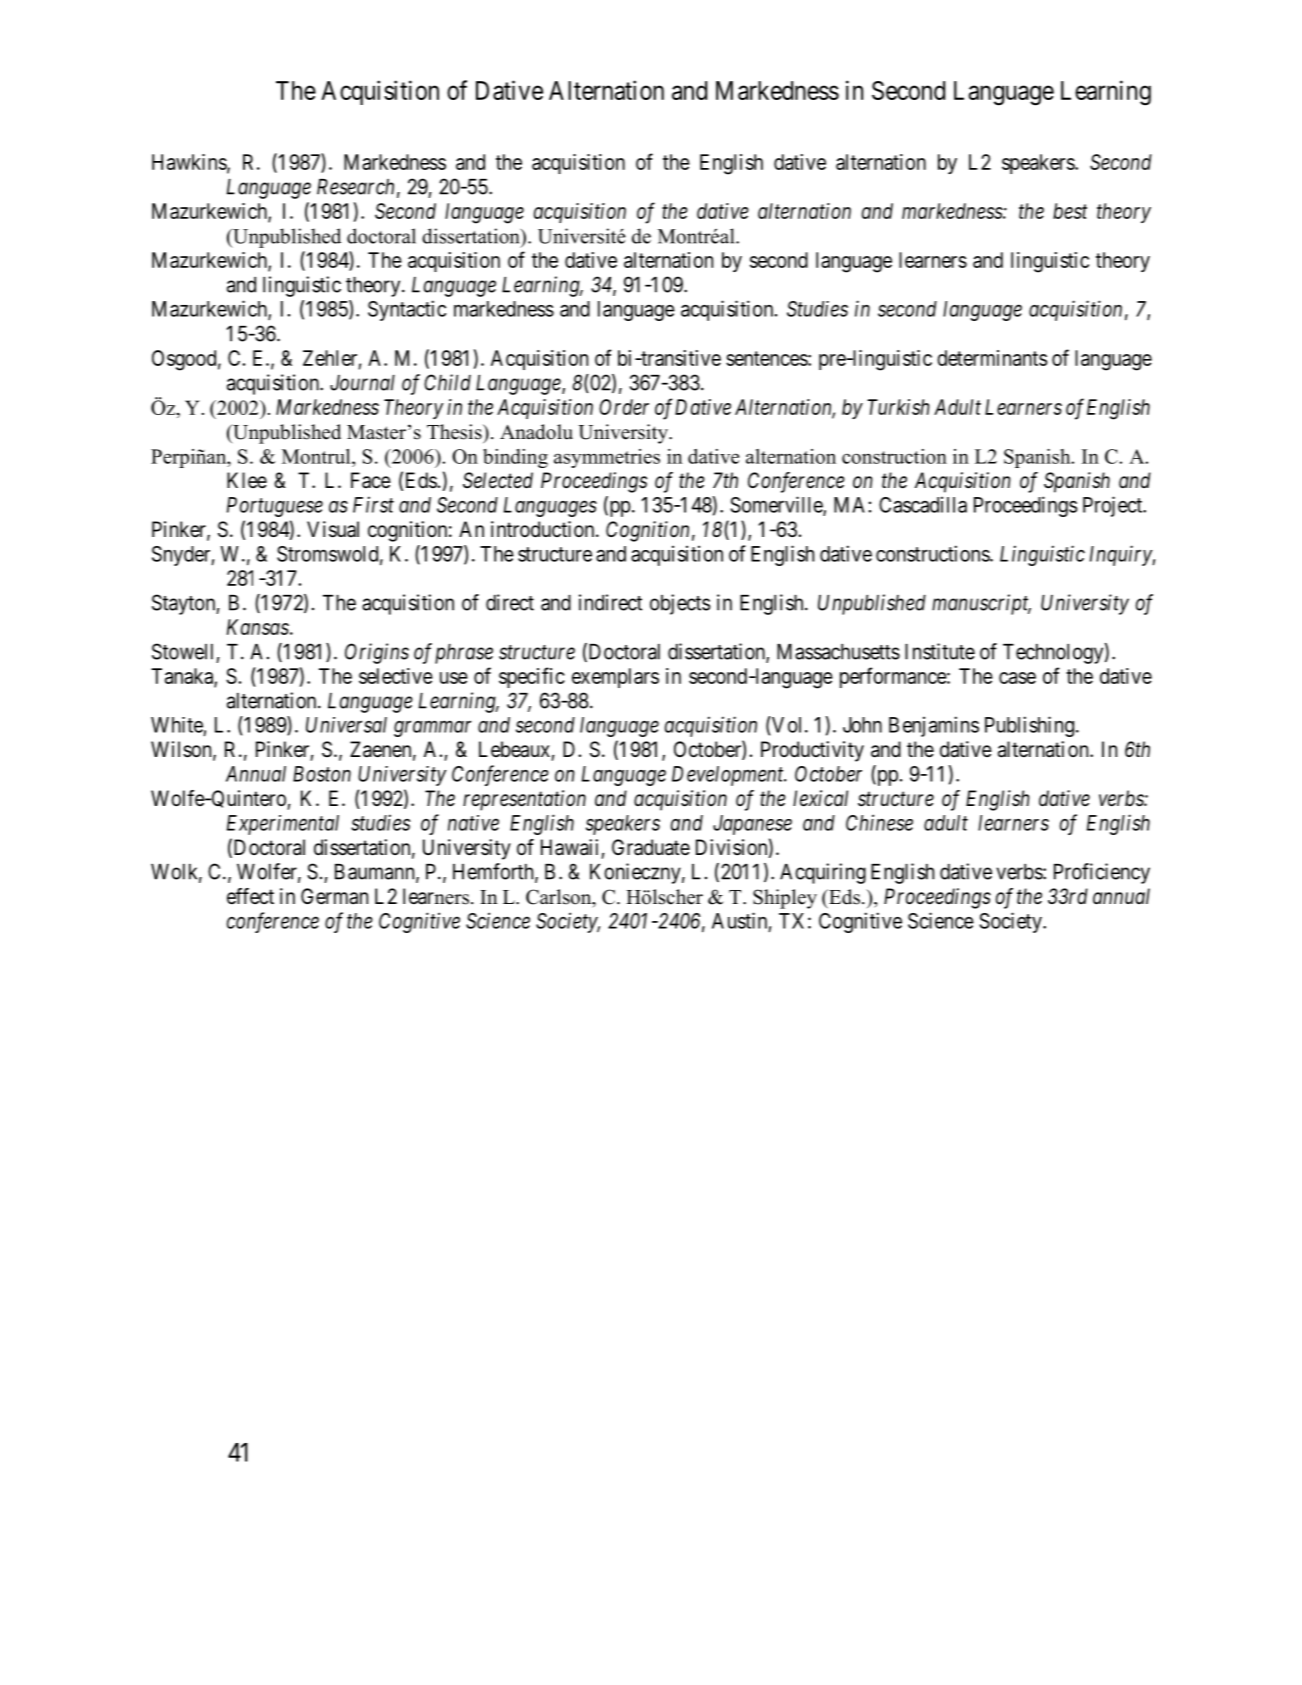 The image size is (1302, 1685). What do you see at coordinates (651, 847) in the screenshot?
I see `Graduate` at bounding box center [651, 847].
